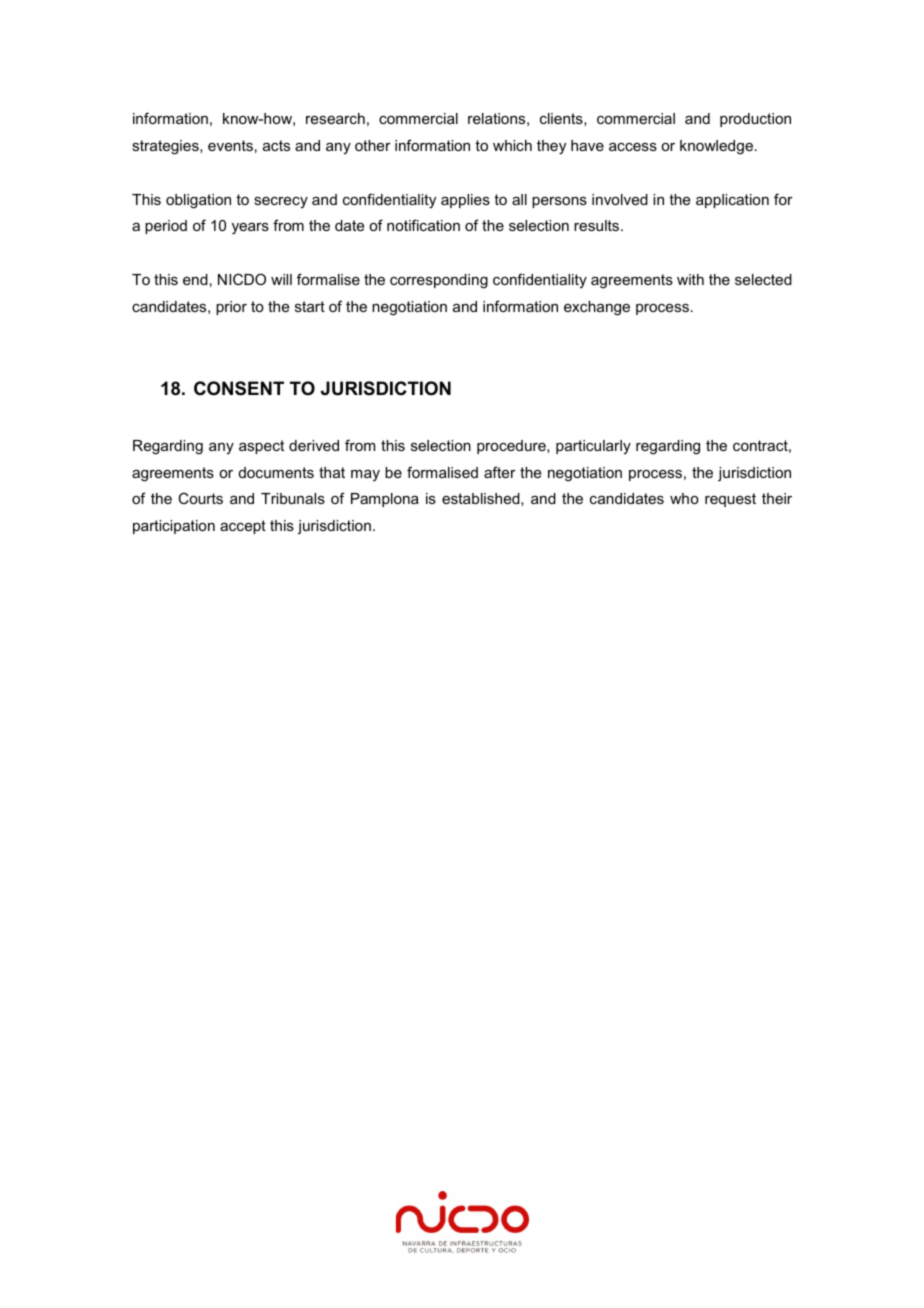 Image resolution: width=924 pixels, height=1308 pixels. I want to click on which, so click(512, 145).
